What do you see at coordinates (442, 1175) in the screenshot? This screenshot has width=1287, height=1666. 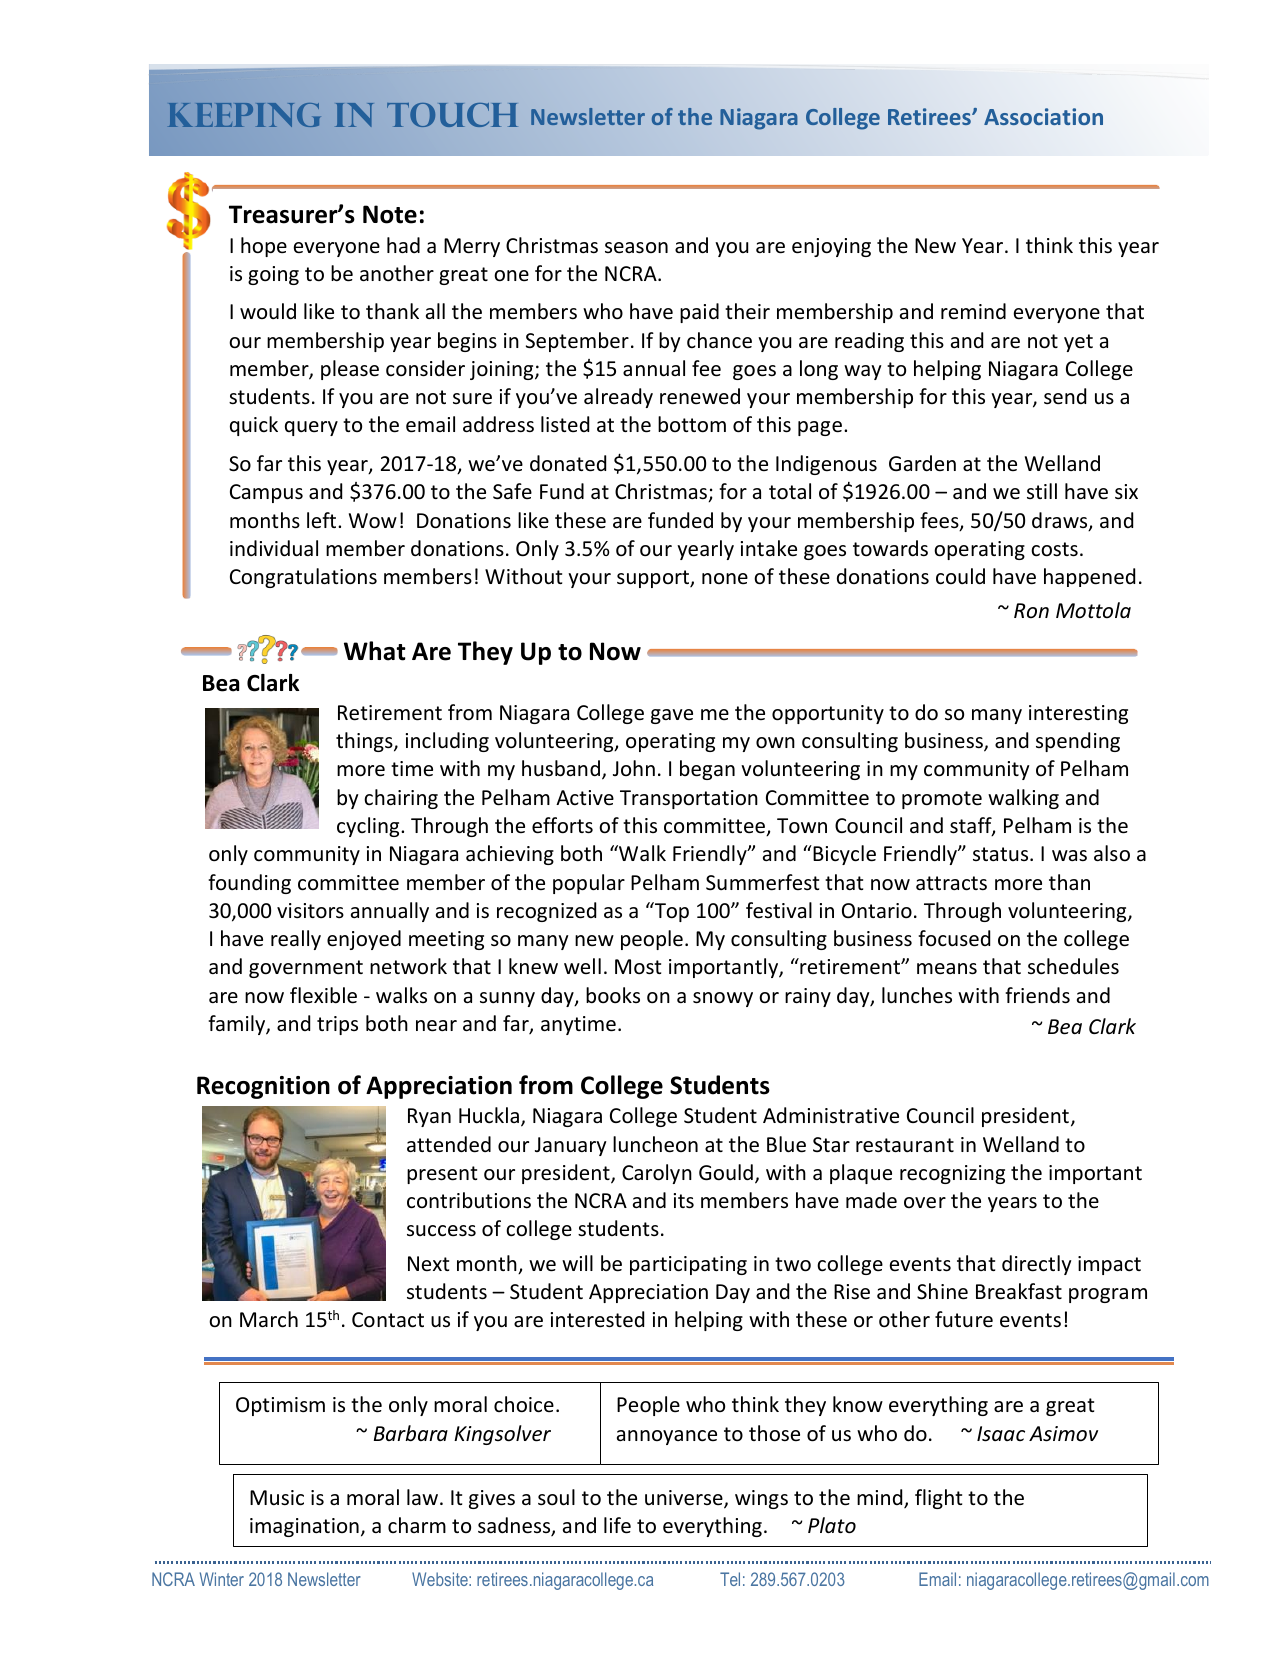 I see `present` at bounding box center [442, 1175].
